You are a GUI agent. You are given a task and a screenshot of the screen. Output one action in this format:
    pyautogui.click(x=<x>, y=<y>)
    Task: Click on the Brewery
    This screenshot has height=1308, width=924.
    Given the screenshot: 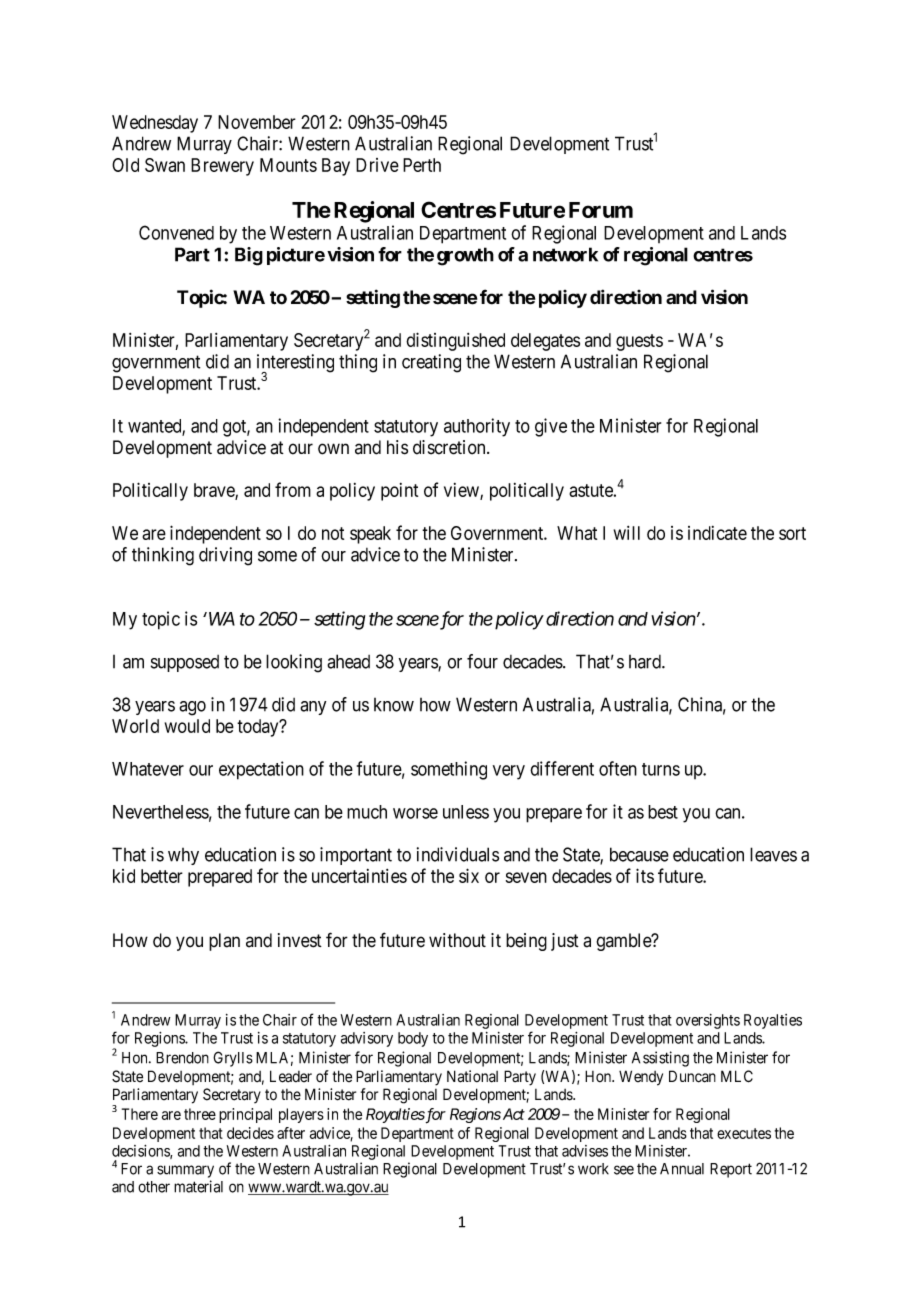 What is the action you would take?
    pyautogui.click(x=222, y=167)
